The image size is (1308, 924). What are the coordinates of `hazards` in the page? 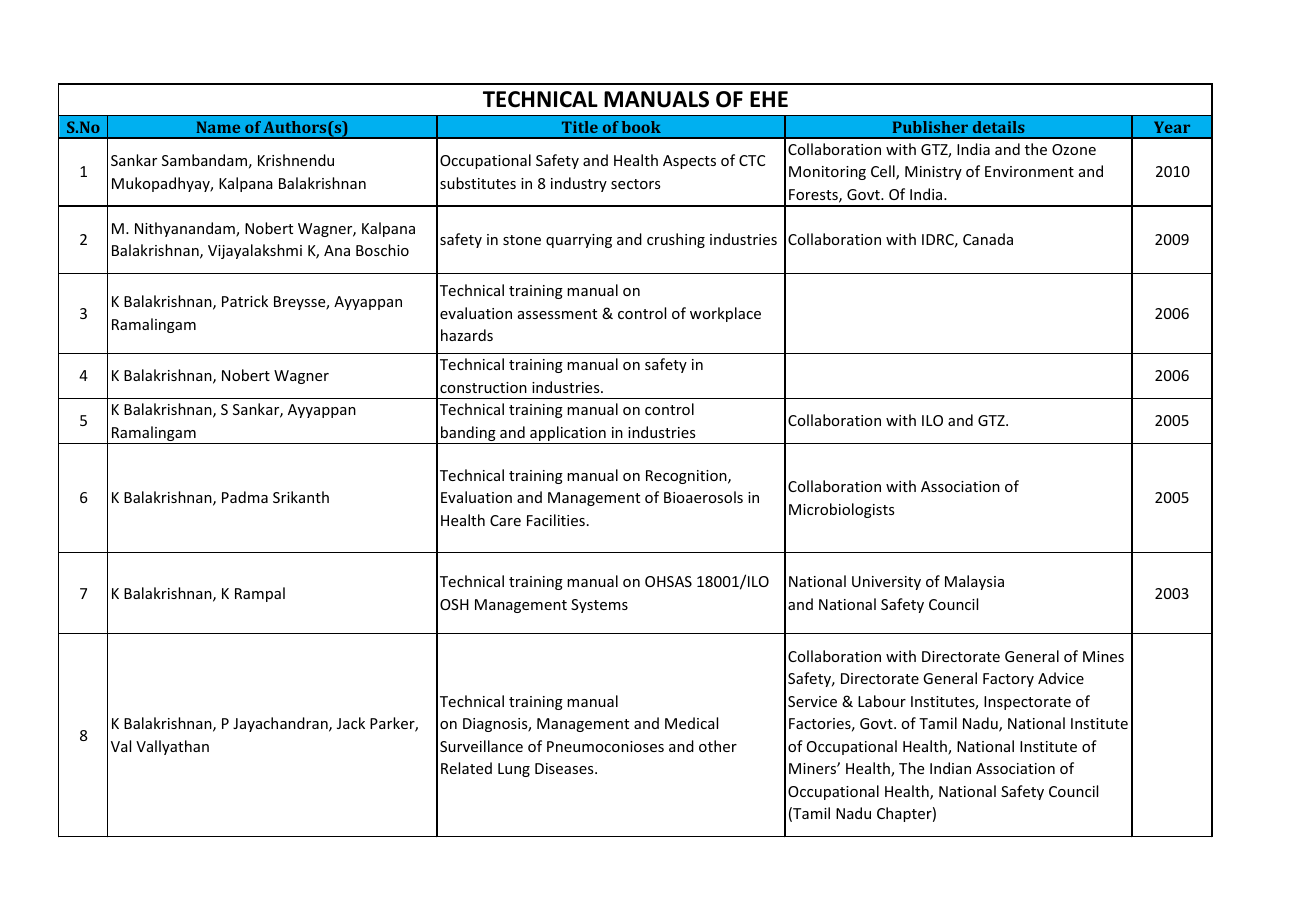 It's located at (467, 335).
